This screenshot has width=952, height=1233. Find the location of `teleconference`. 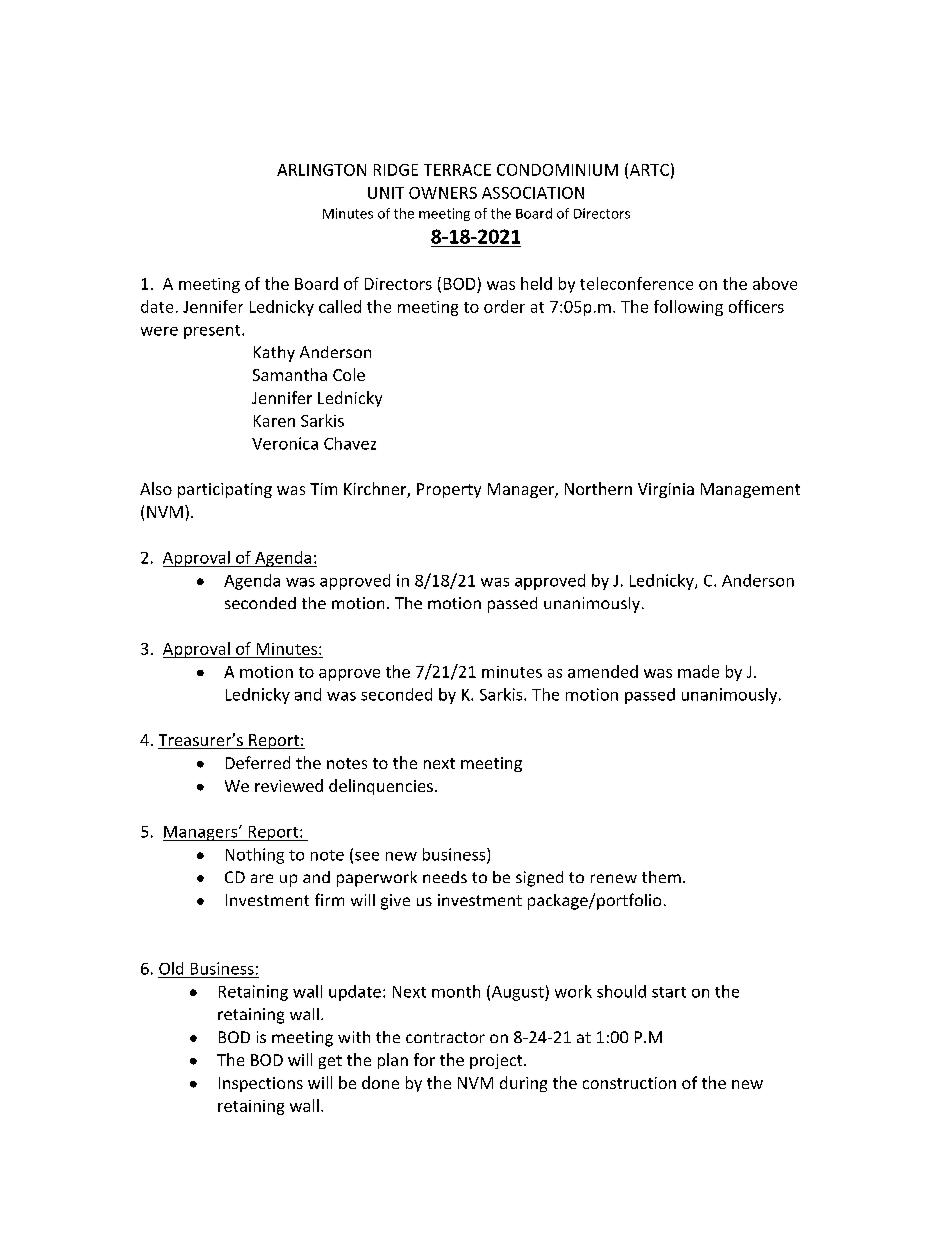

teleconference is located at coordinates (636, 283).
